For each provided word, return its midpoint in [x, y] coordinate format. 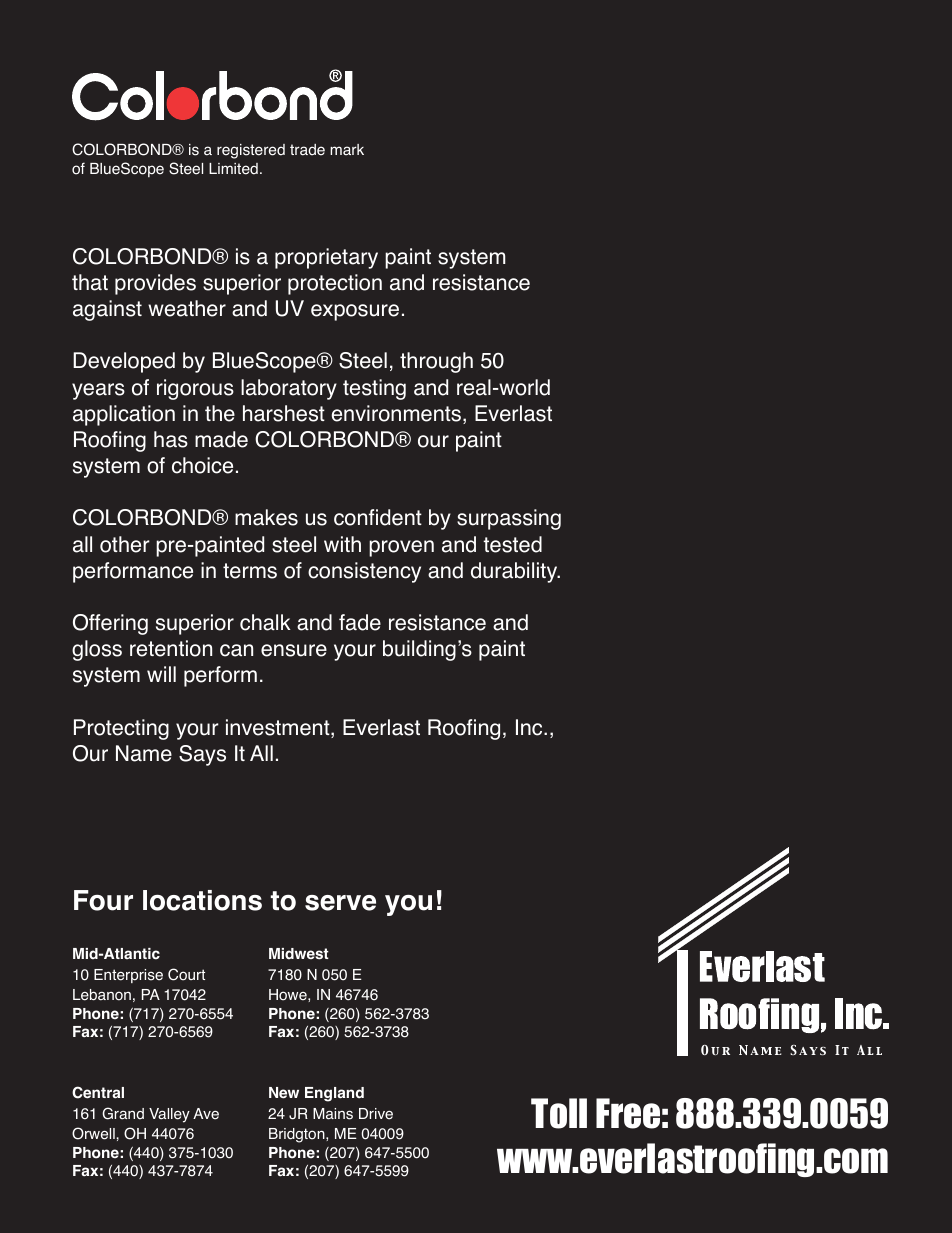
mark [347, 149]
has [171, 439]
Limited [233, 169]
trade [307, 150]
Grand [123, 1113]
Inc [530, 727]
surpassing [509, 519]
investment [279, 728]
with [342, 544]
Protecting [121, 729]
